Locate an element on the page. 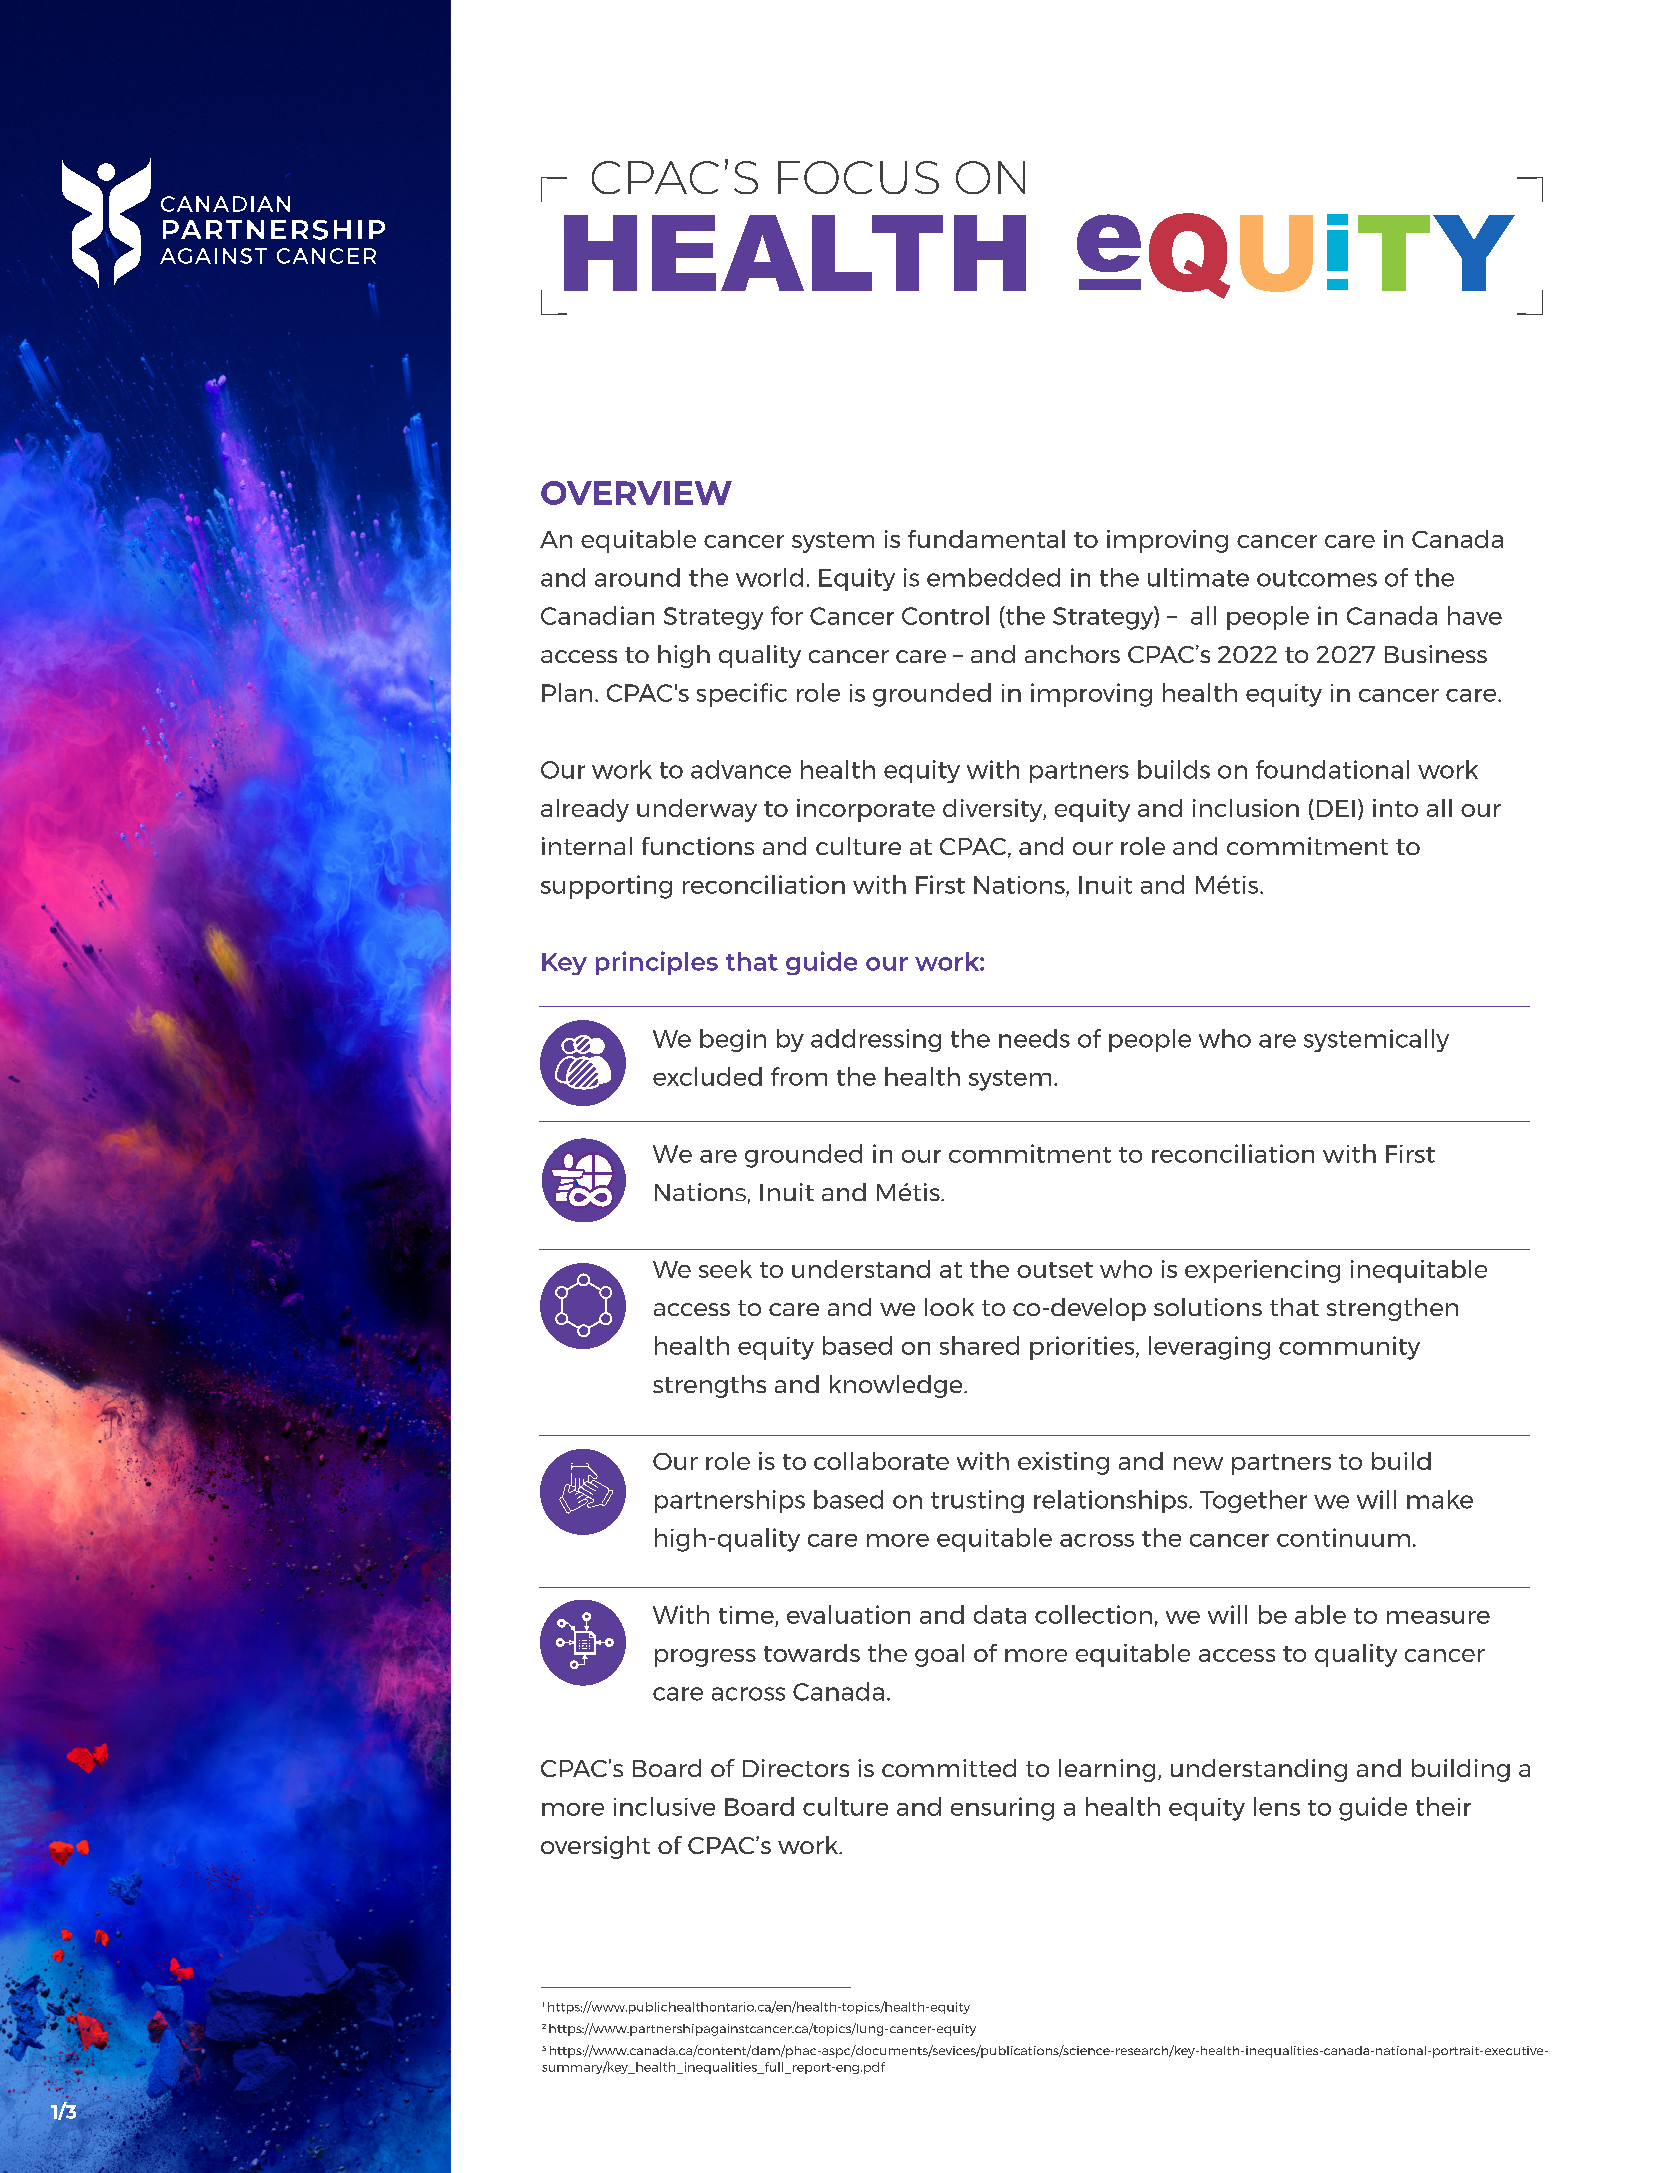 The width and height of the image is (1679, 2173). around is located at coordinates (637, 577).
